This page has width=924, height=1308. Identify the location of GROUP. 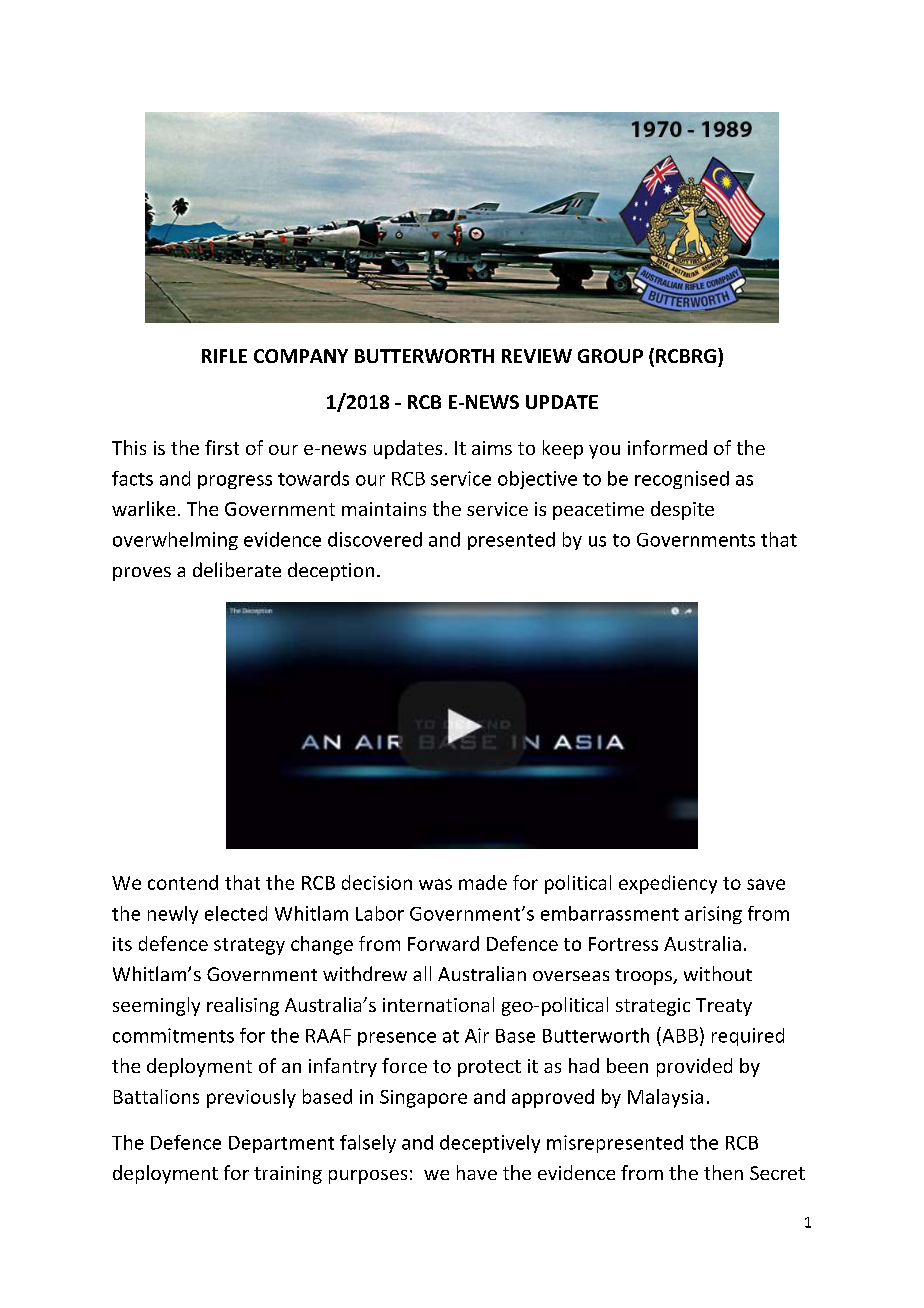
(610, 356).
